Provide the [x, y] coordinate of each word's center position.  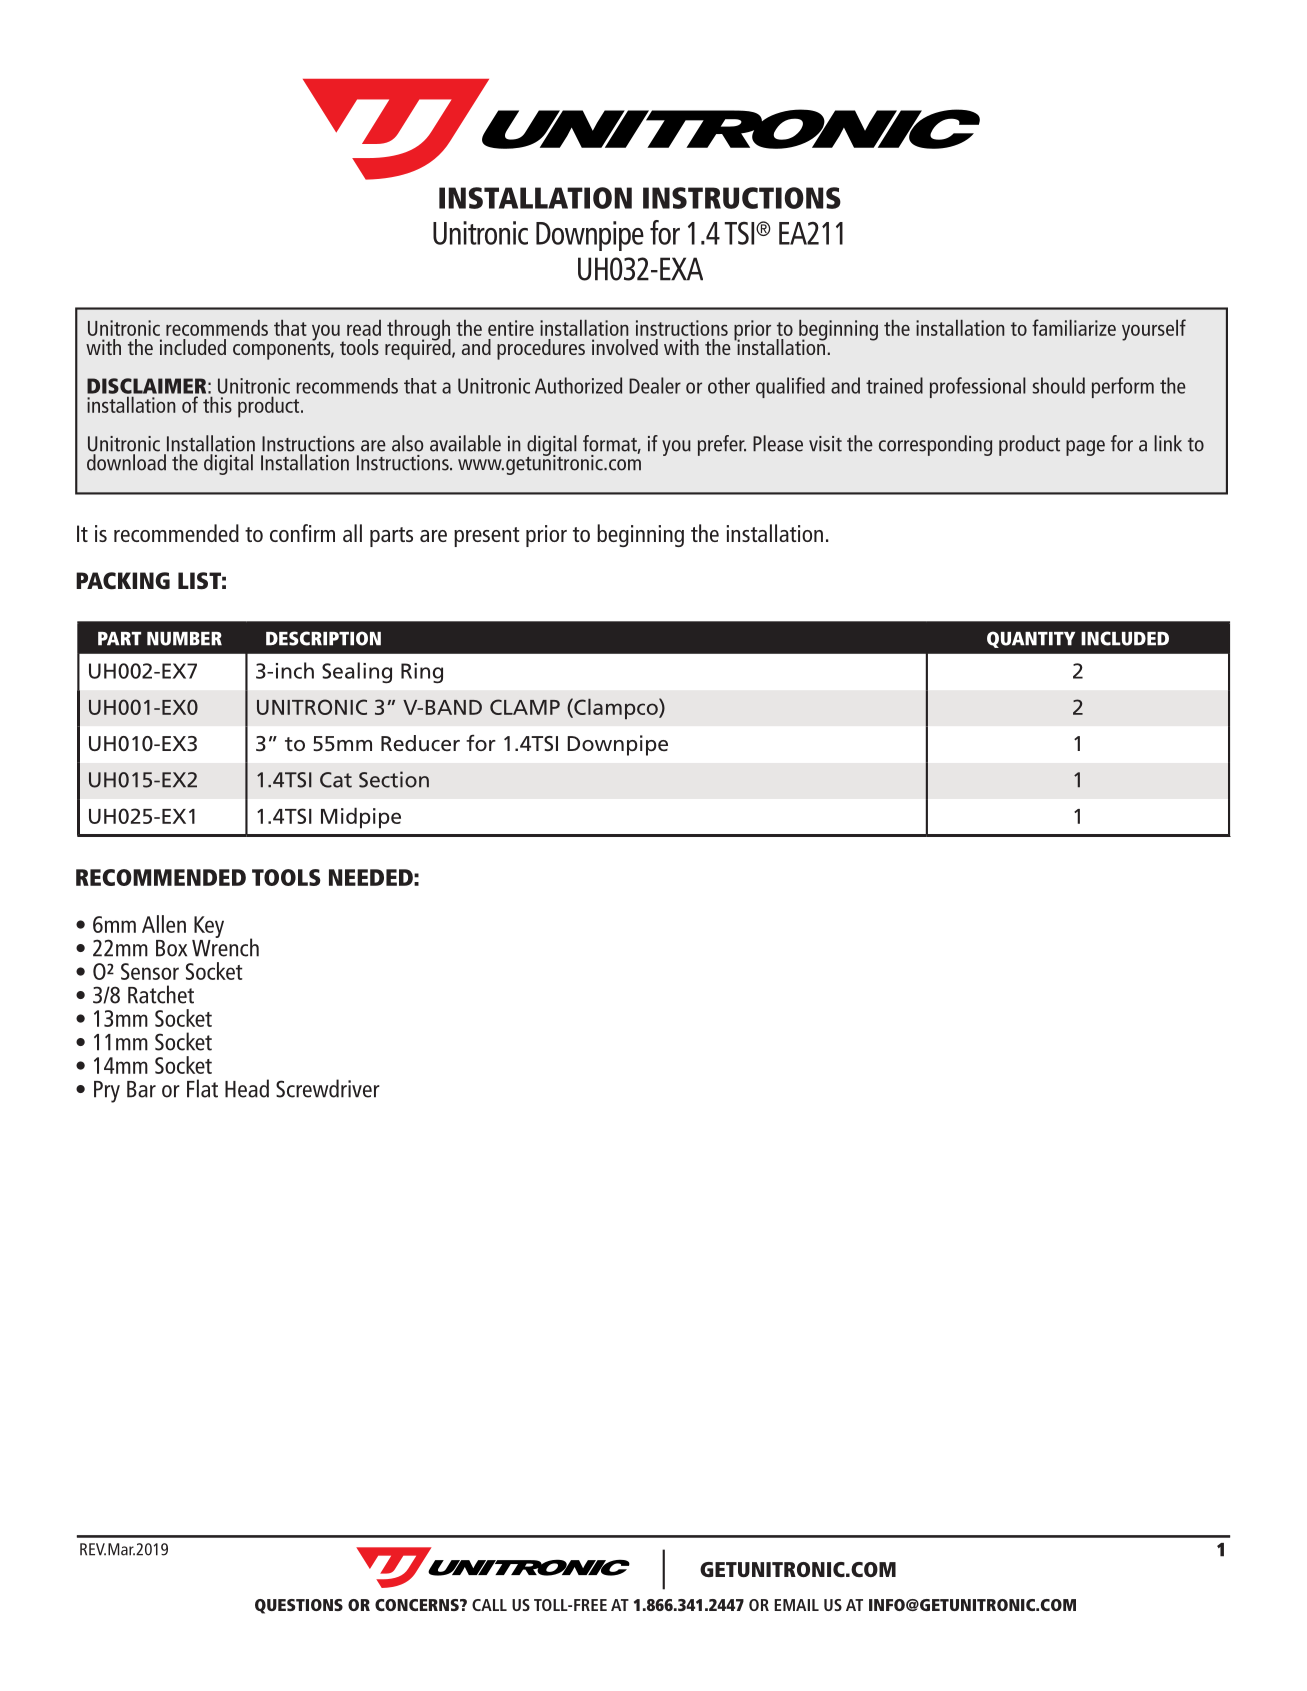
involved [625, 347]
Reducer [420, 743]
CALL [489, 1605]
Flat [202, 1088]
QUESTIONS [299, 1606]
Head [247, 1088]
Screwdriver [328, 1088]
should [1058, 385]
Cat [336, 780]
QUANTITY [1031, 639]
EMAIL [796, 1605]
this [217, 404]
